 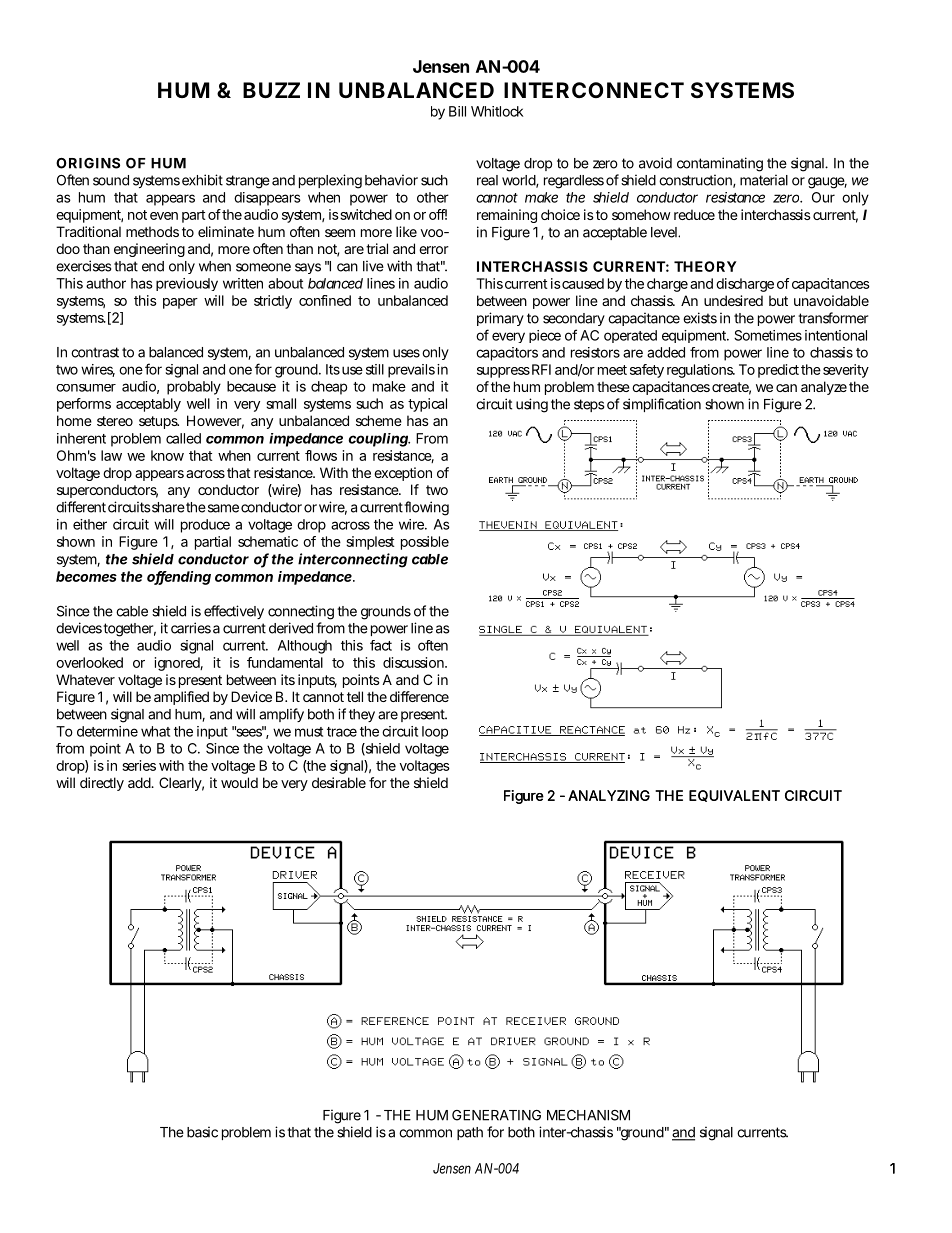 I want to click on GENERATING, so click(x=496, y=1115).
